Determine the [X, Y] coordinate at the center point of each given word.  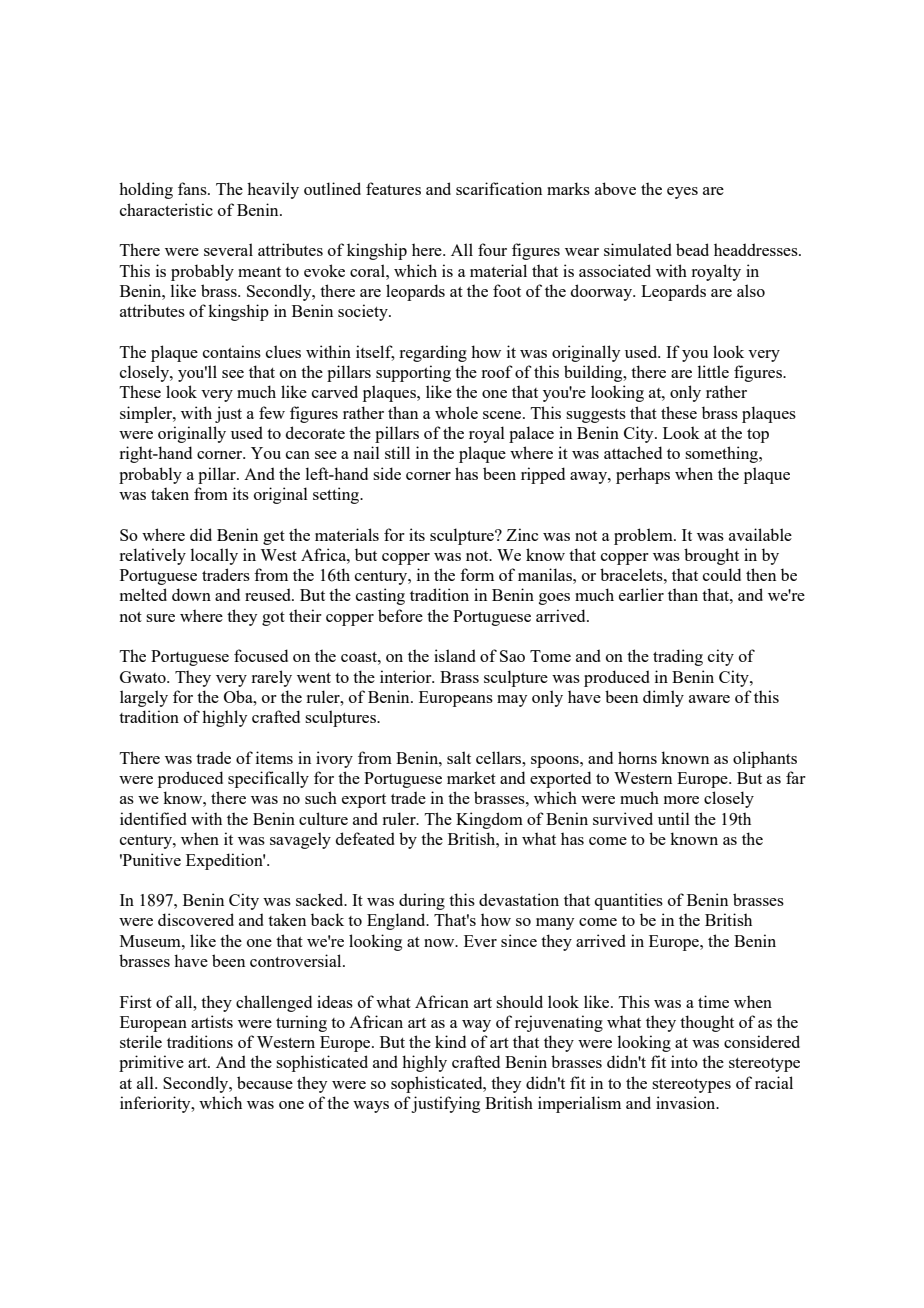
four [492, 249]
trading [678, 657]
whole [456, 412]
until [674, 818]
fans [193, 188]
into [684, 1061]
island [455, 655]
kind [450, 1041]
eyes [682, 193]
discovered [196, 919]
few [272, 412]
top [758, 436]
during [422, 901]
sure [160, 618]
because [265, 1082]
